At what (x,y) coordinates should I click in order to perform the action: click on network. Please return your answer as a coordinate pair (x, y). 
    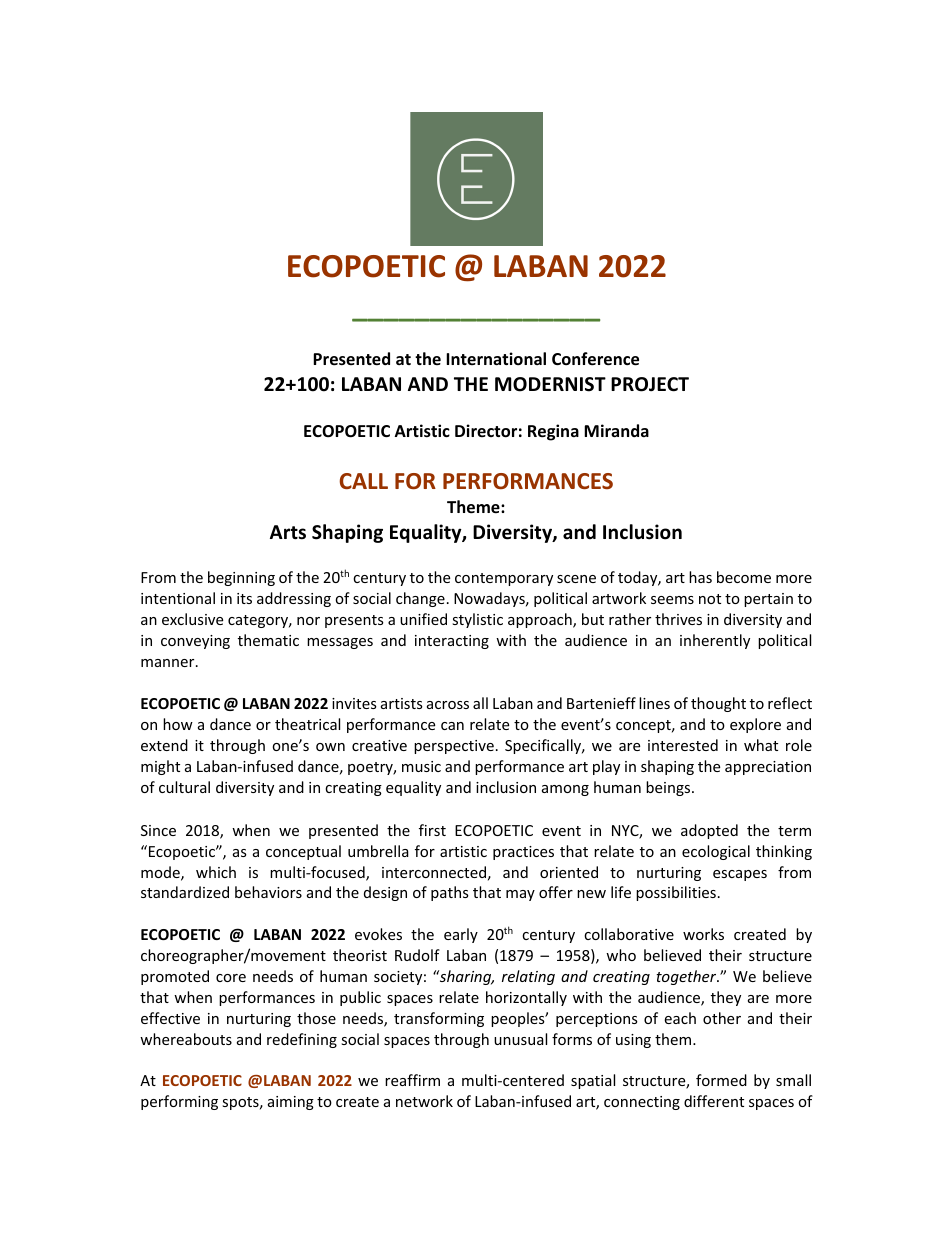
    Looking at the image, I should click on (424, 1101).
